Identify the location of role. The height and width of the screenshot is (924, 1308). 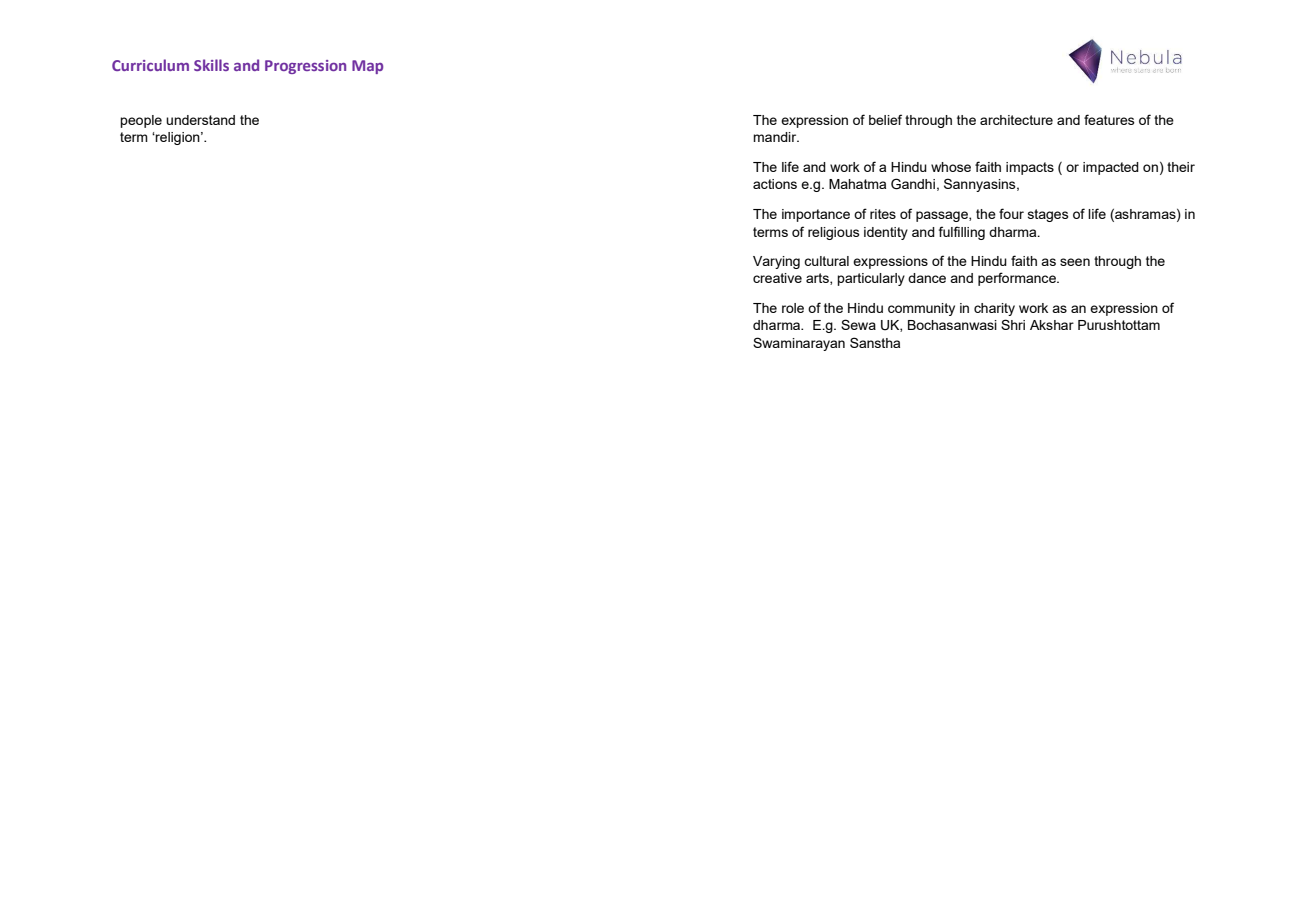
(793, 308).
